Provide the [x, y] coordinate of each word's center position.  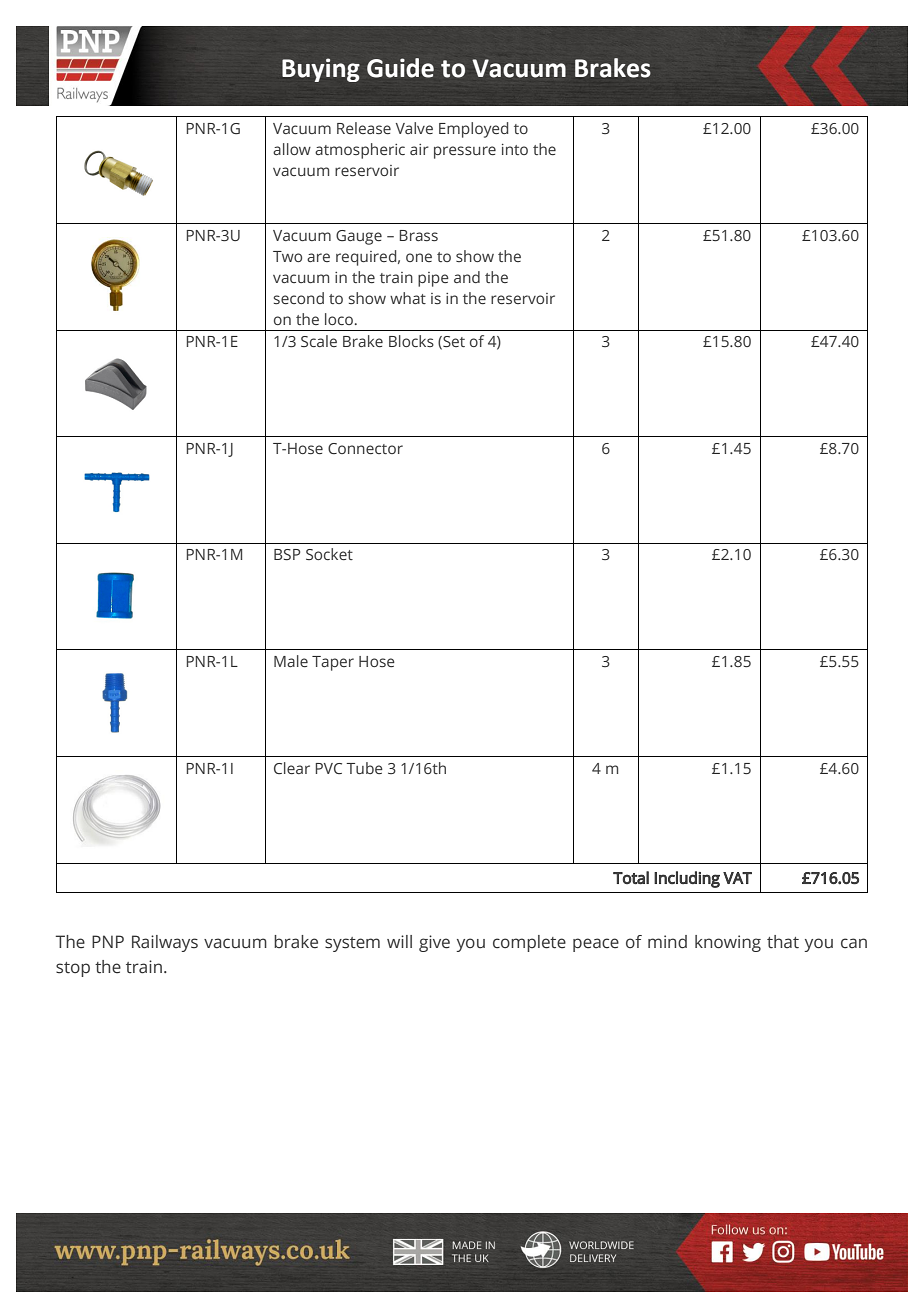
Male [291, 661]
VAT [737, 878]
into [515, 149]
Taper [333, 663]
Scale [319, 341]
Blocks [411, 341]
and [467, 277]
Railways [165, 943]
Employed [473, 130]
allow [292, 149]
